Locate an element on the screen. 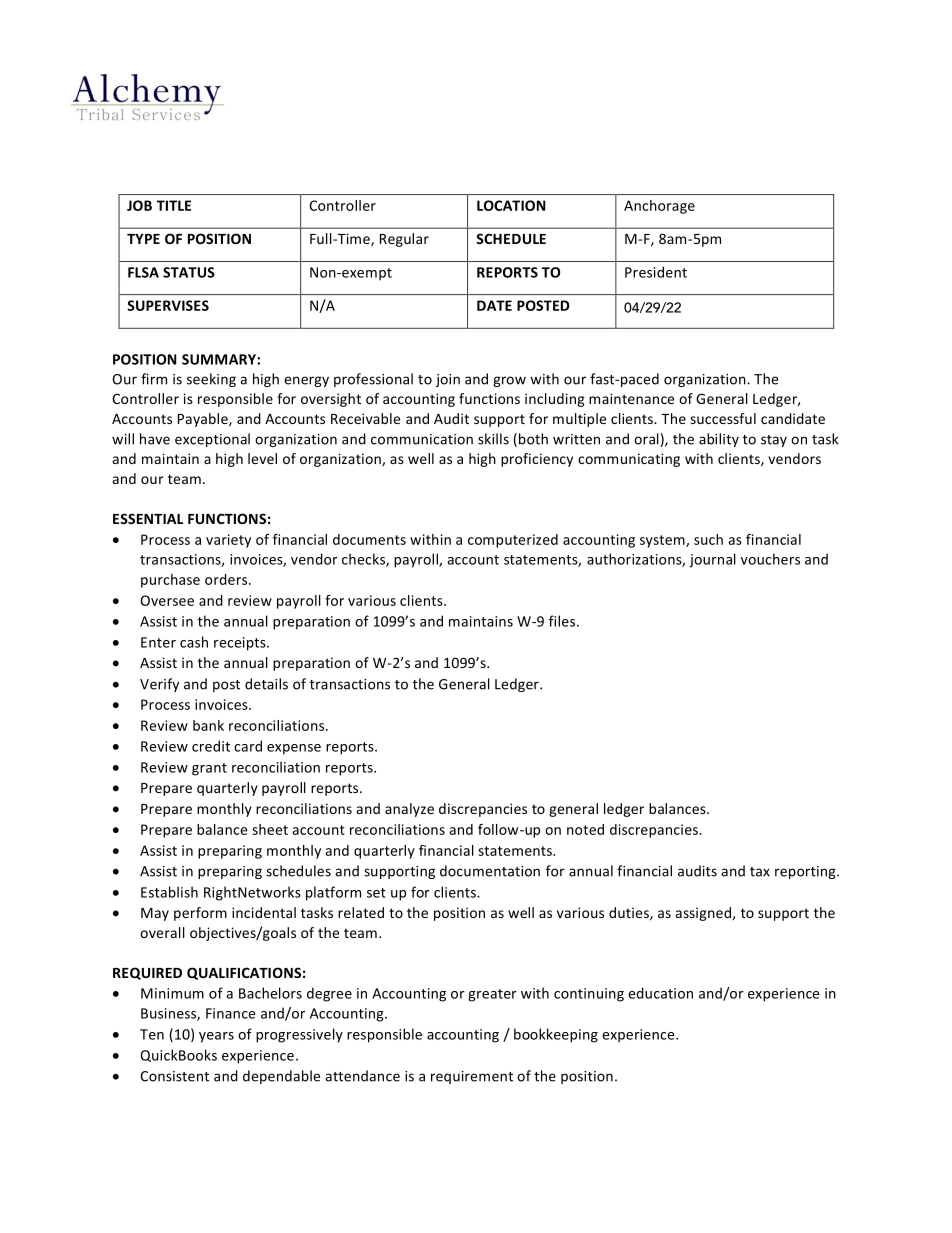 The height and width of the screenshot is (1233, 952). cash is located at coordinates (194, 642).
